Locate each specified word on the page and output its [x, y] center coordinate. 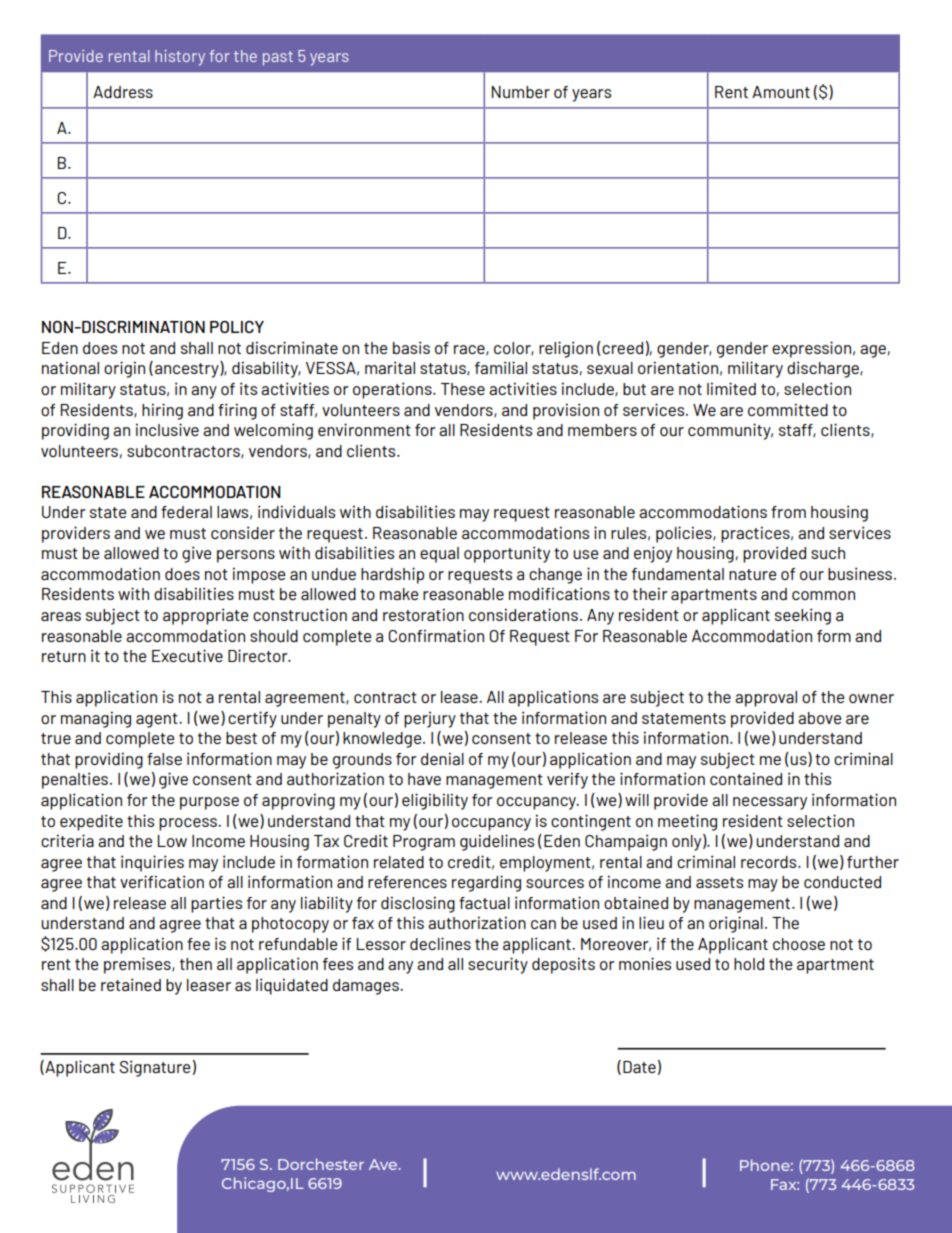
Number [521, 92]
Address [123, 92]
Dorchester [321, 1164]
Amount [781, 92]
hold [749, 964]
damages [367, 987]
